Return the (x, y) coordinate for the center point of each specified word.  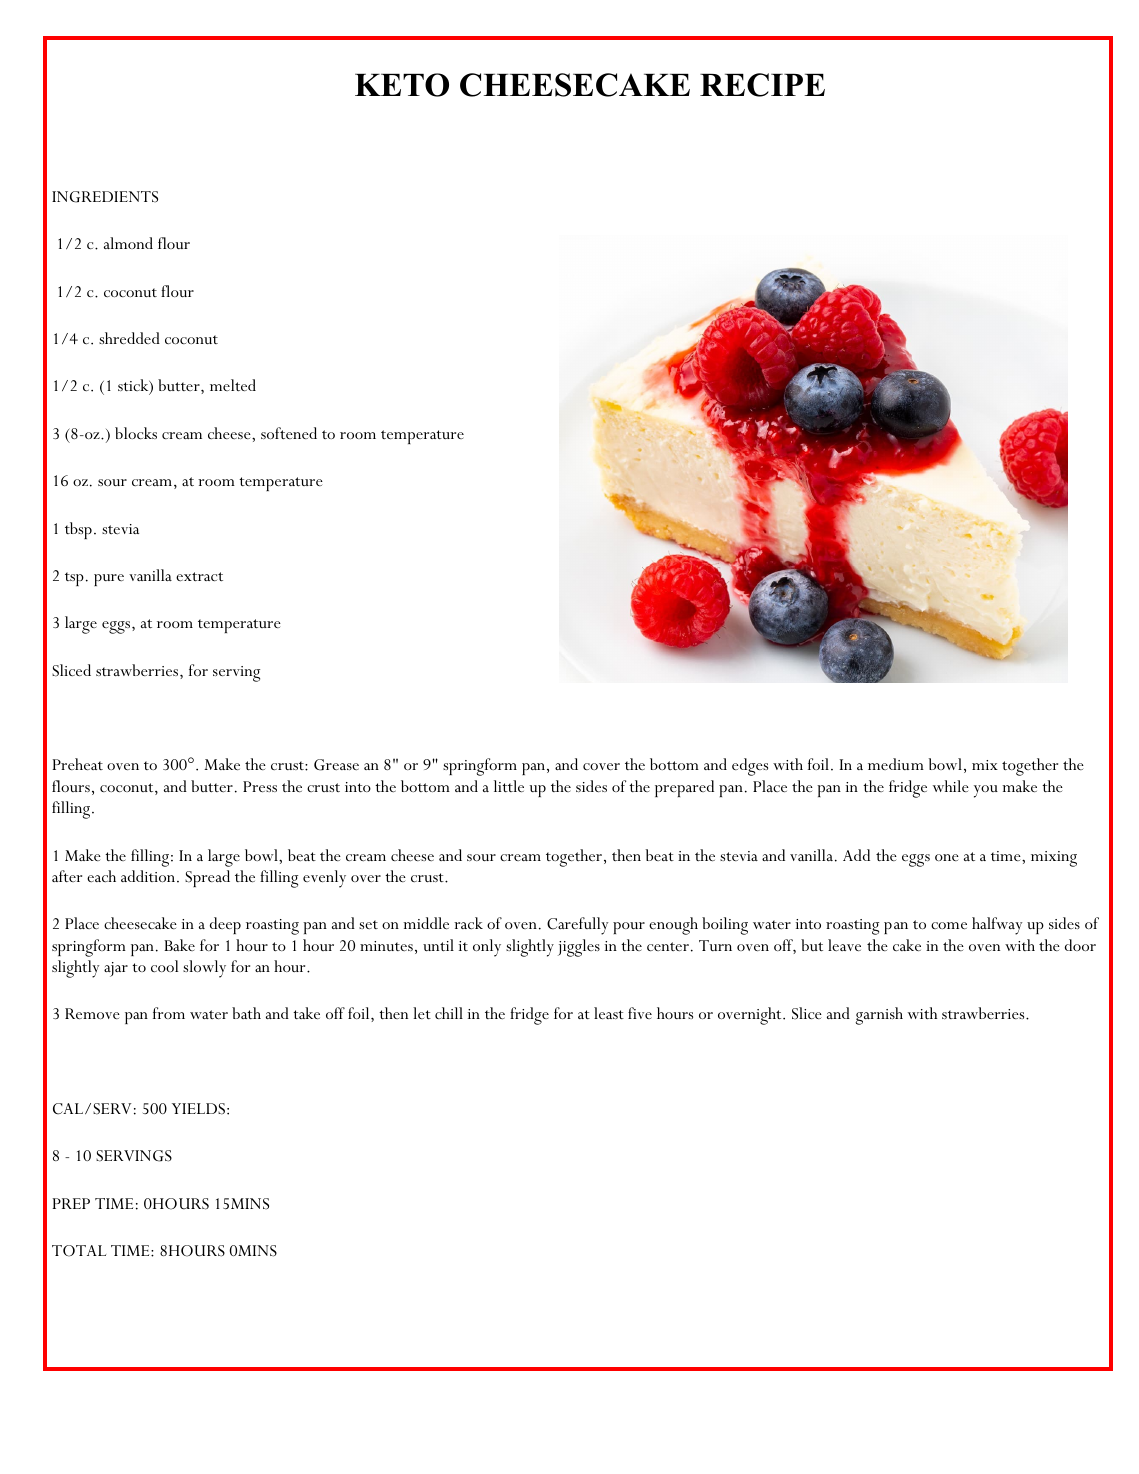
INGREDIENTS (105, 197)
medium (896, 764)
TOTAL (79, 1251)
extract (199, 576)
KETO (402, 85)
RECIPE (762, 85)
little (509, 786)
